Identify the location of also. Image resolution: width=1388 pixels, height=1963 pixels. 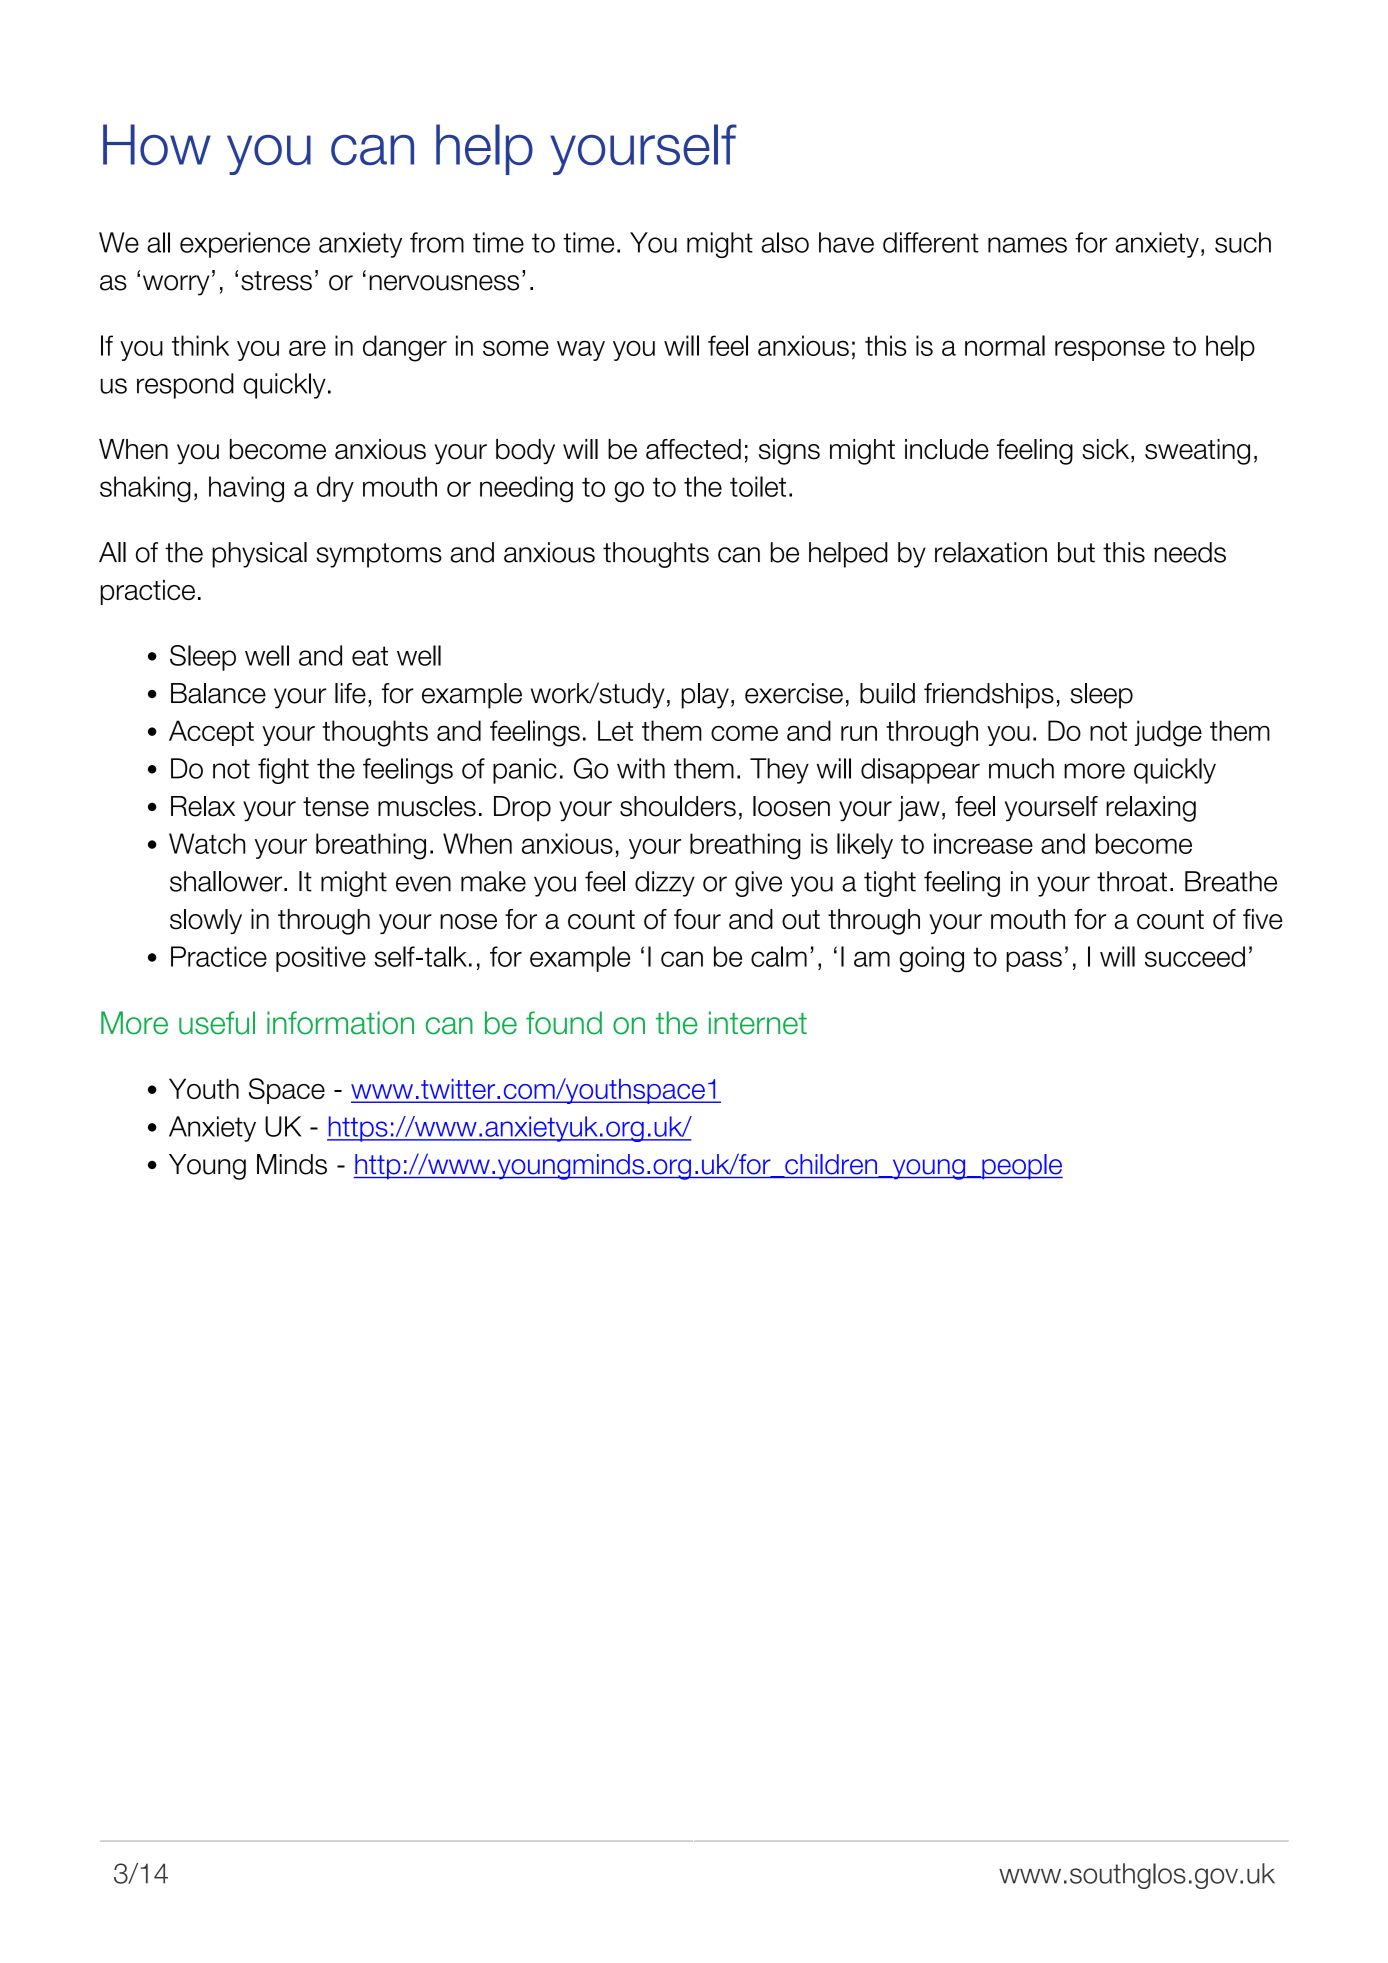
(785, 242).
